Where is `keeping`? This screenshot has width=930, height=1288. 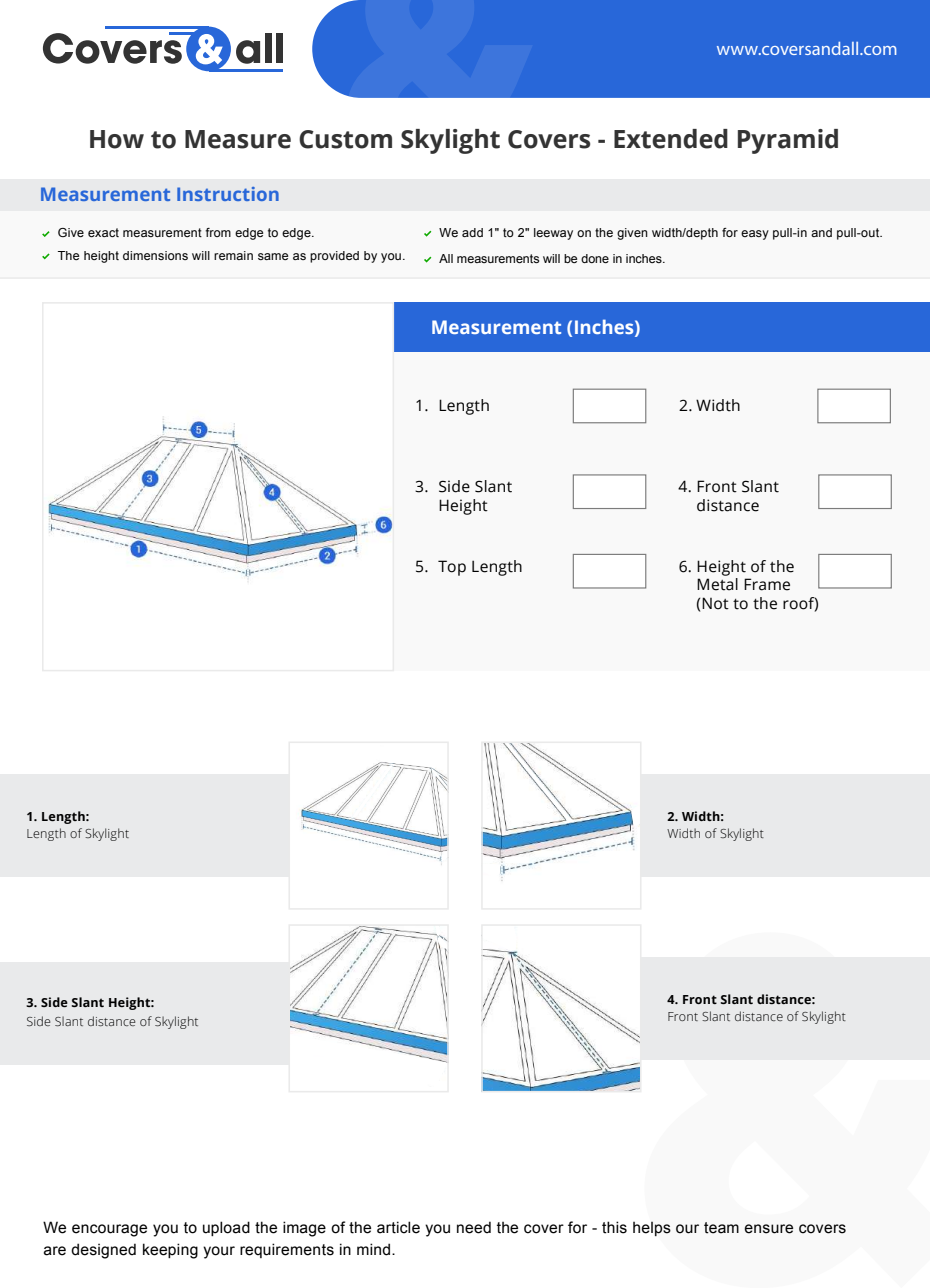 keeping is located at coordinates (170, 1251).
